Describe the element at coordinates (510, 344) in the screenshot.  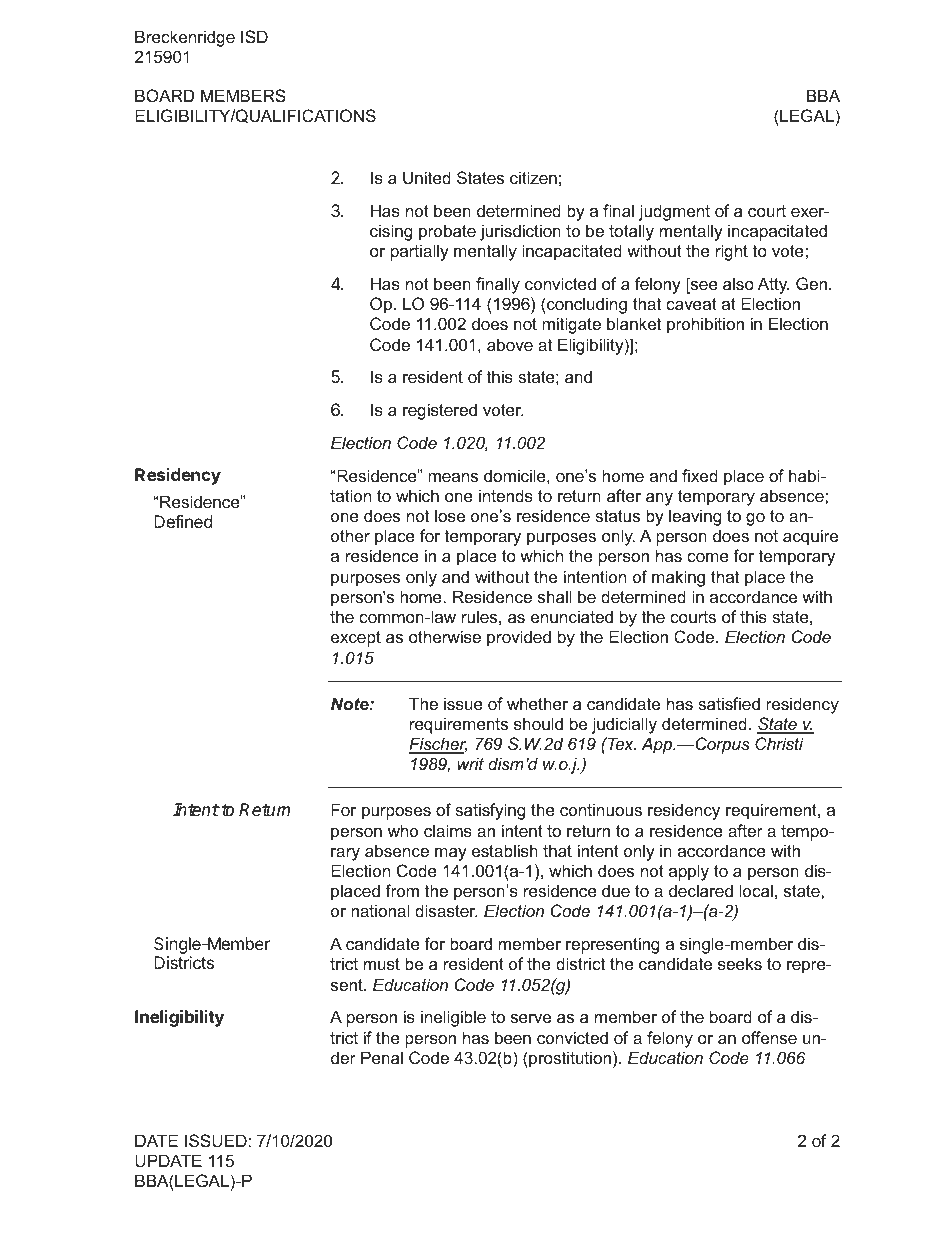
I see `above` at that location.
